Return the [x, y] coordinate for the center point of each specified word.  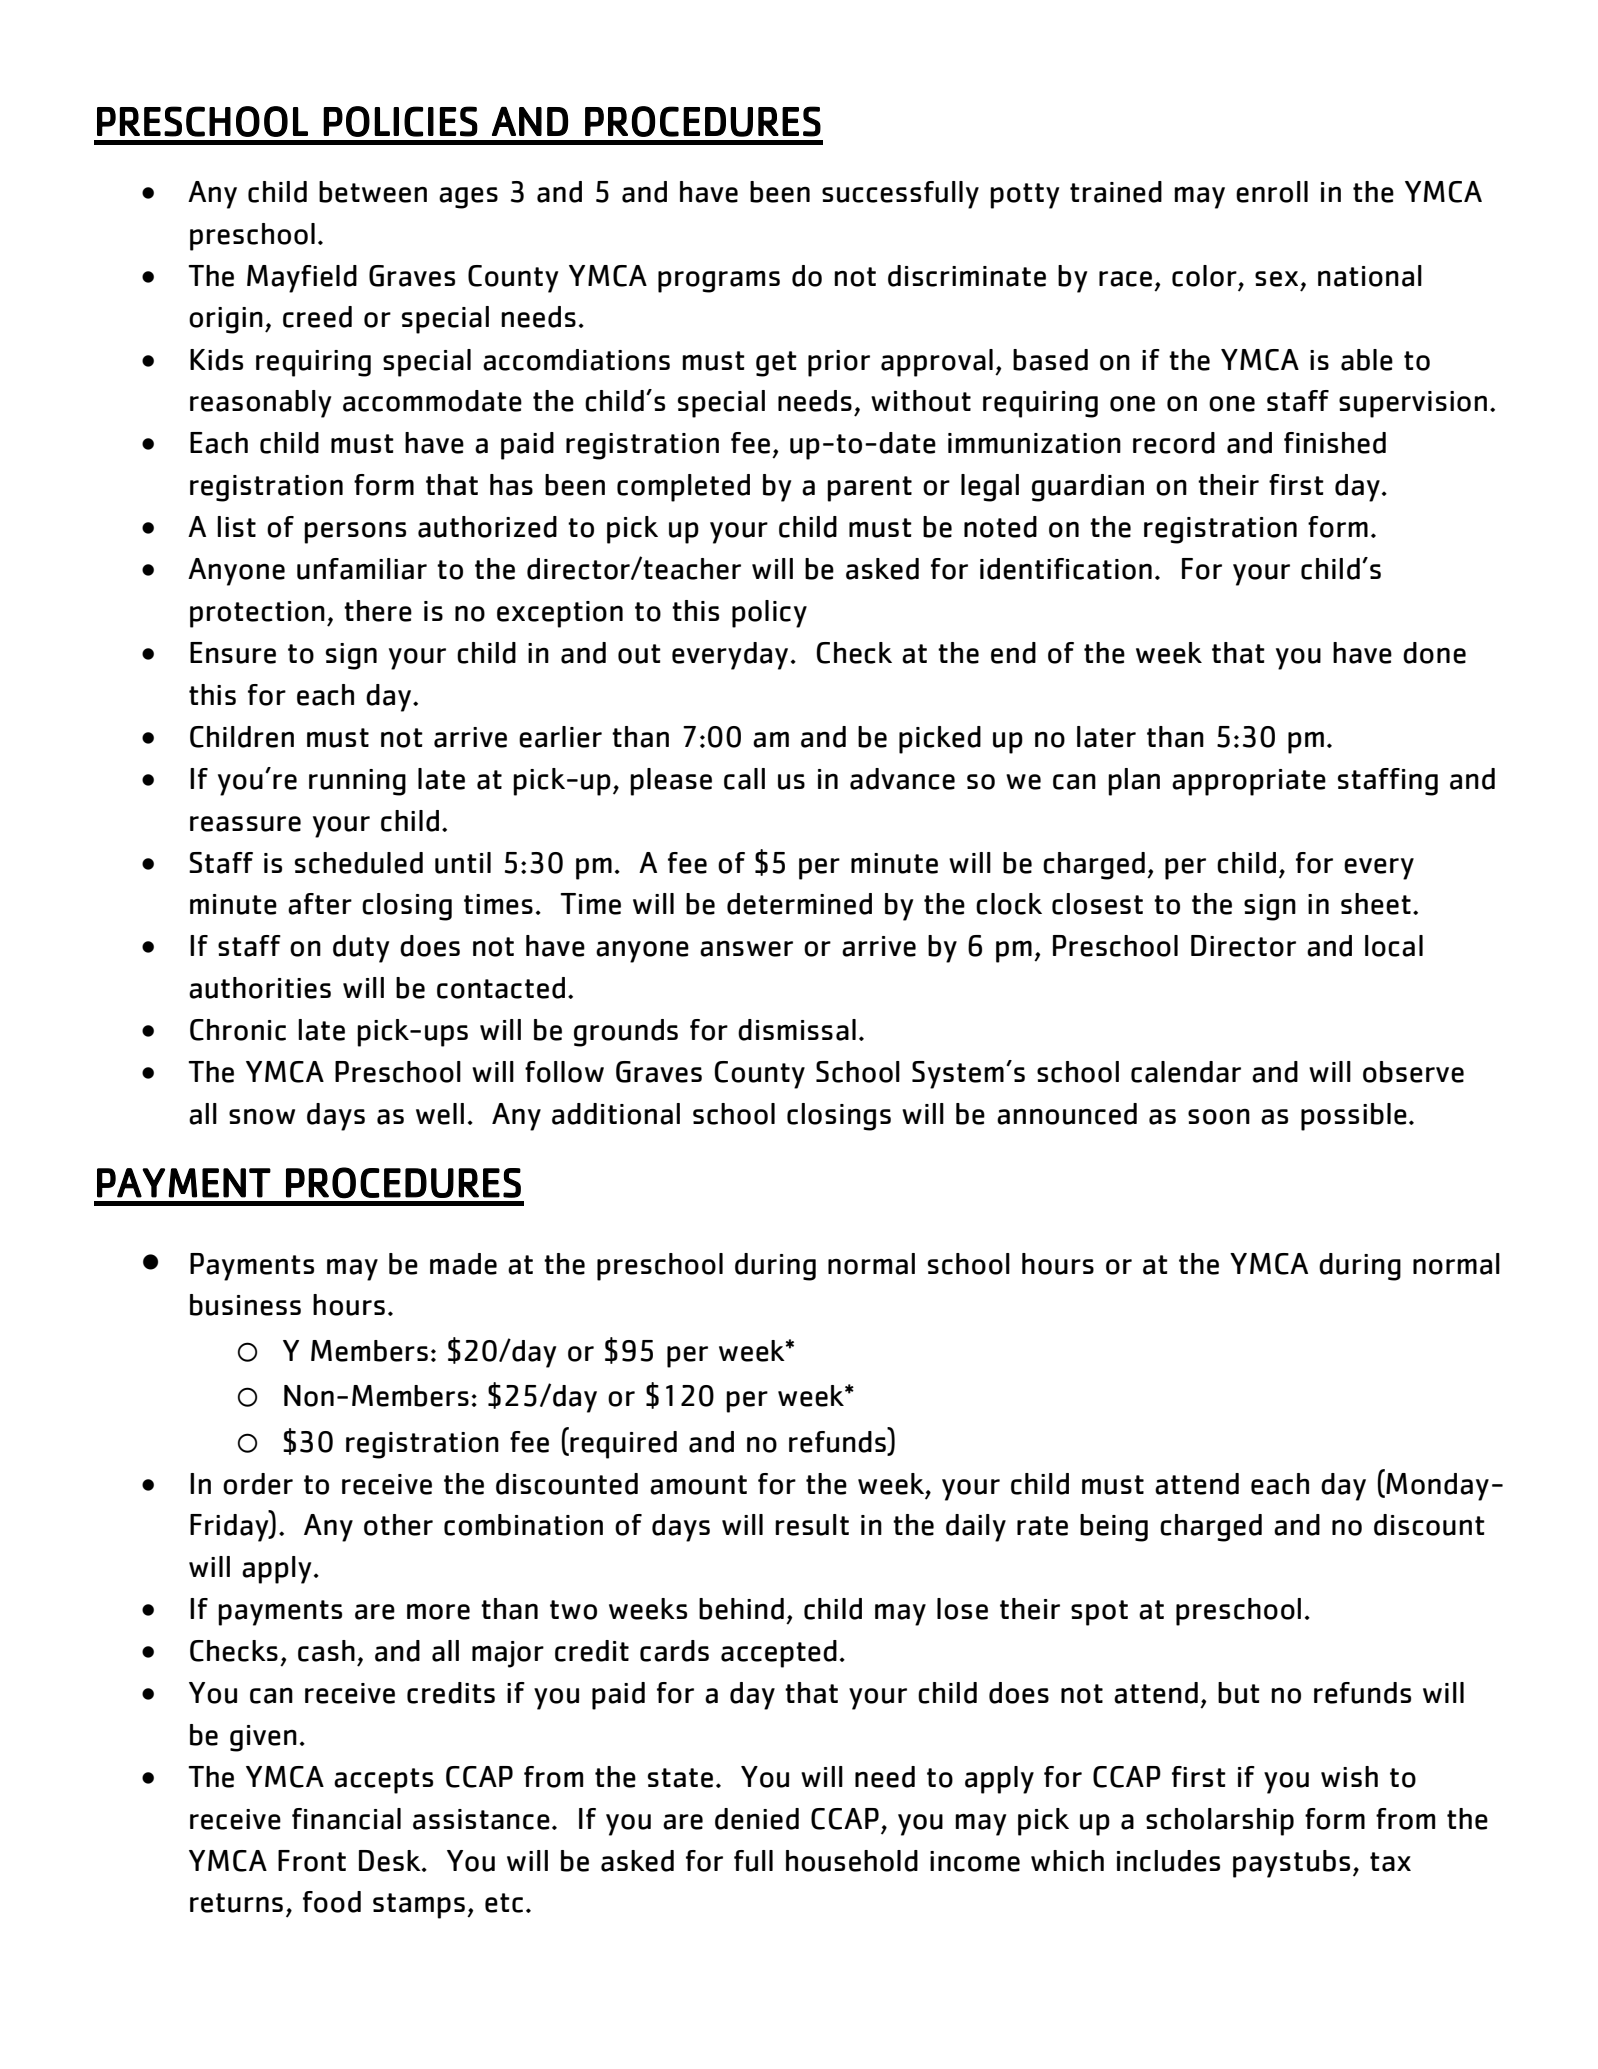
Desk [391, 1861]
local [1394, 946]
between [373, 192]
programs [719, 282]
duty [361, 949]
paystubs [1291, 1864]
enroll [1272, 192]
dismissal [797, 1030]
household [852, 1861]
